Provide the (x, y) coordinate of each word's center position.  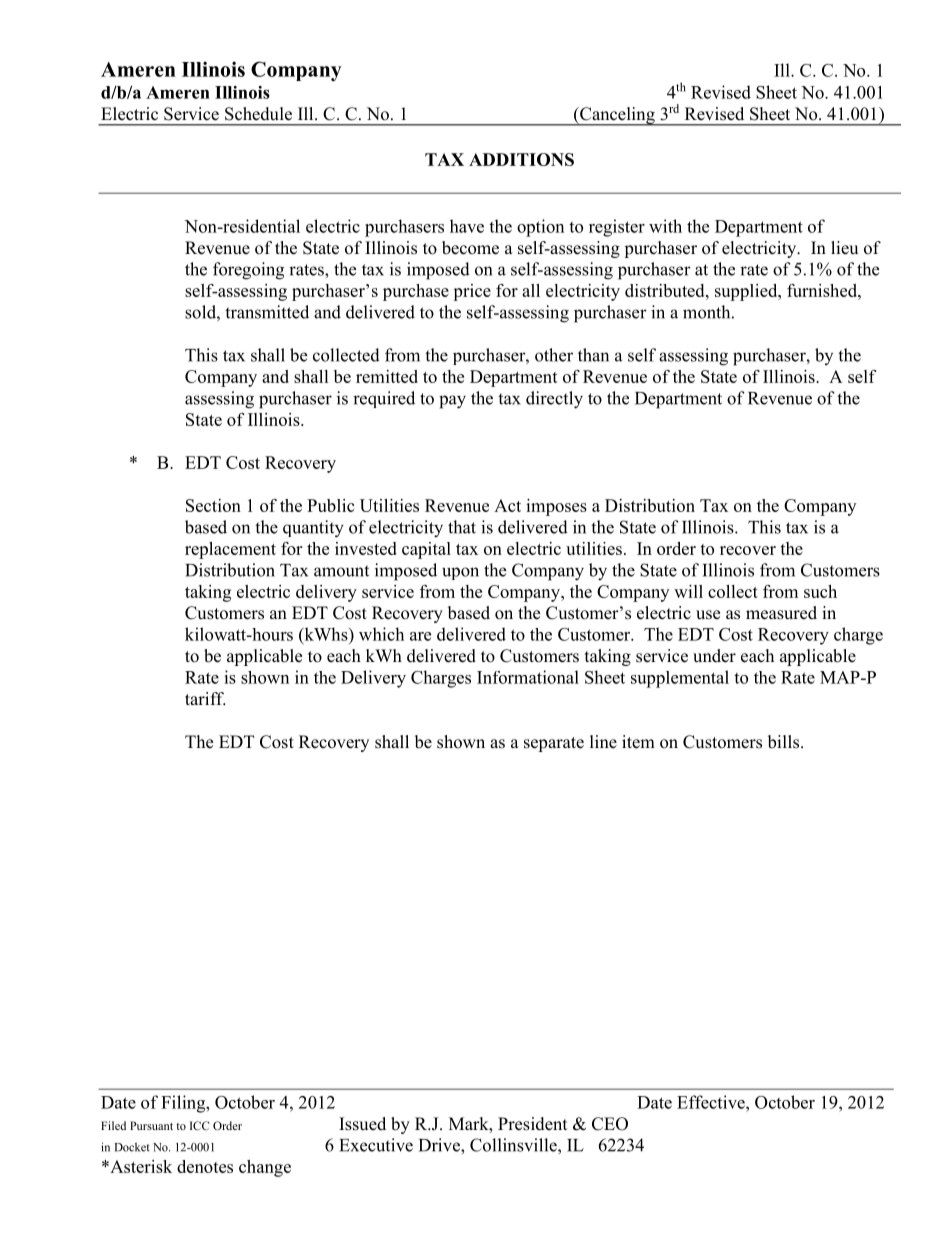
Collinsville (514, 1145)
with (665, 226)
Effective (712, 1102)
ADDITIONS (521, 159)
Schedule (258, 114)
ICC (199, 1125)
